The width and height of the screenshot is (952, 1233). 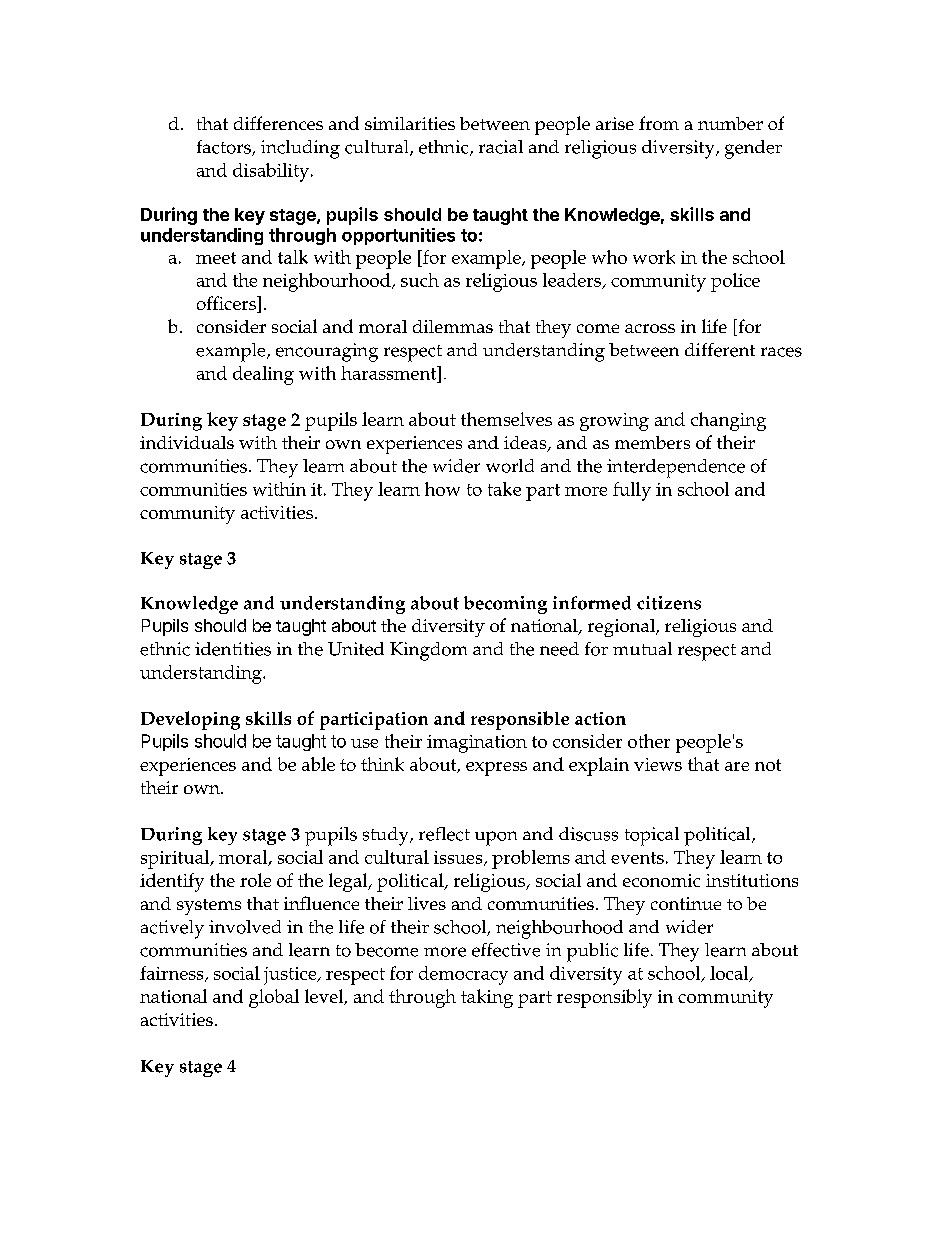 I want to click on racial, so click(x=501, y=147).
